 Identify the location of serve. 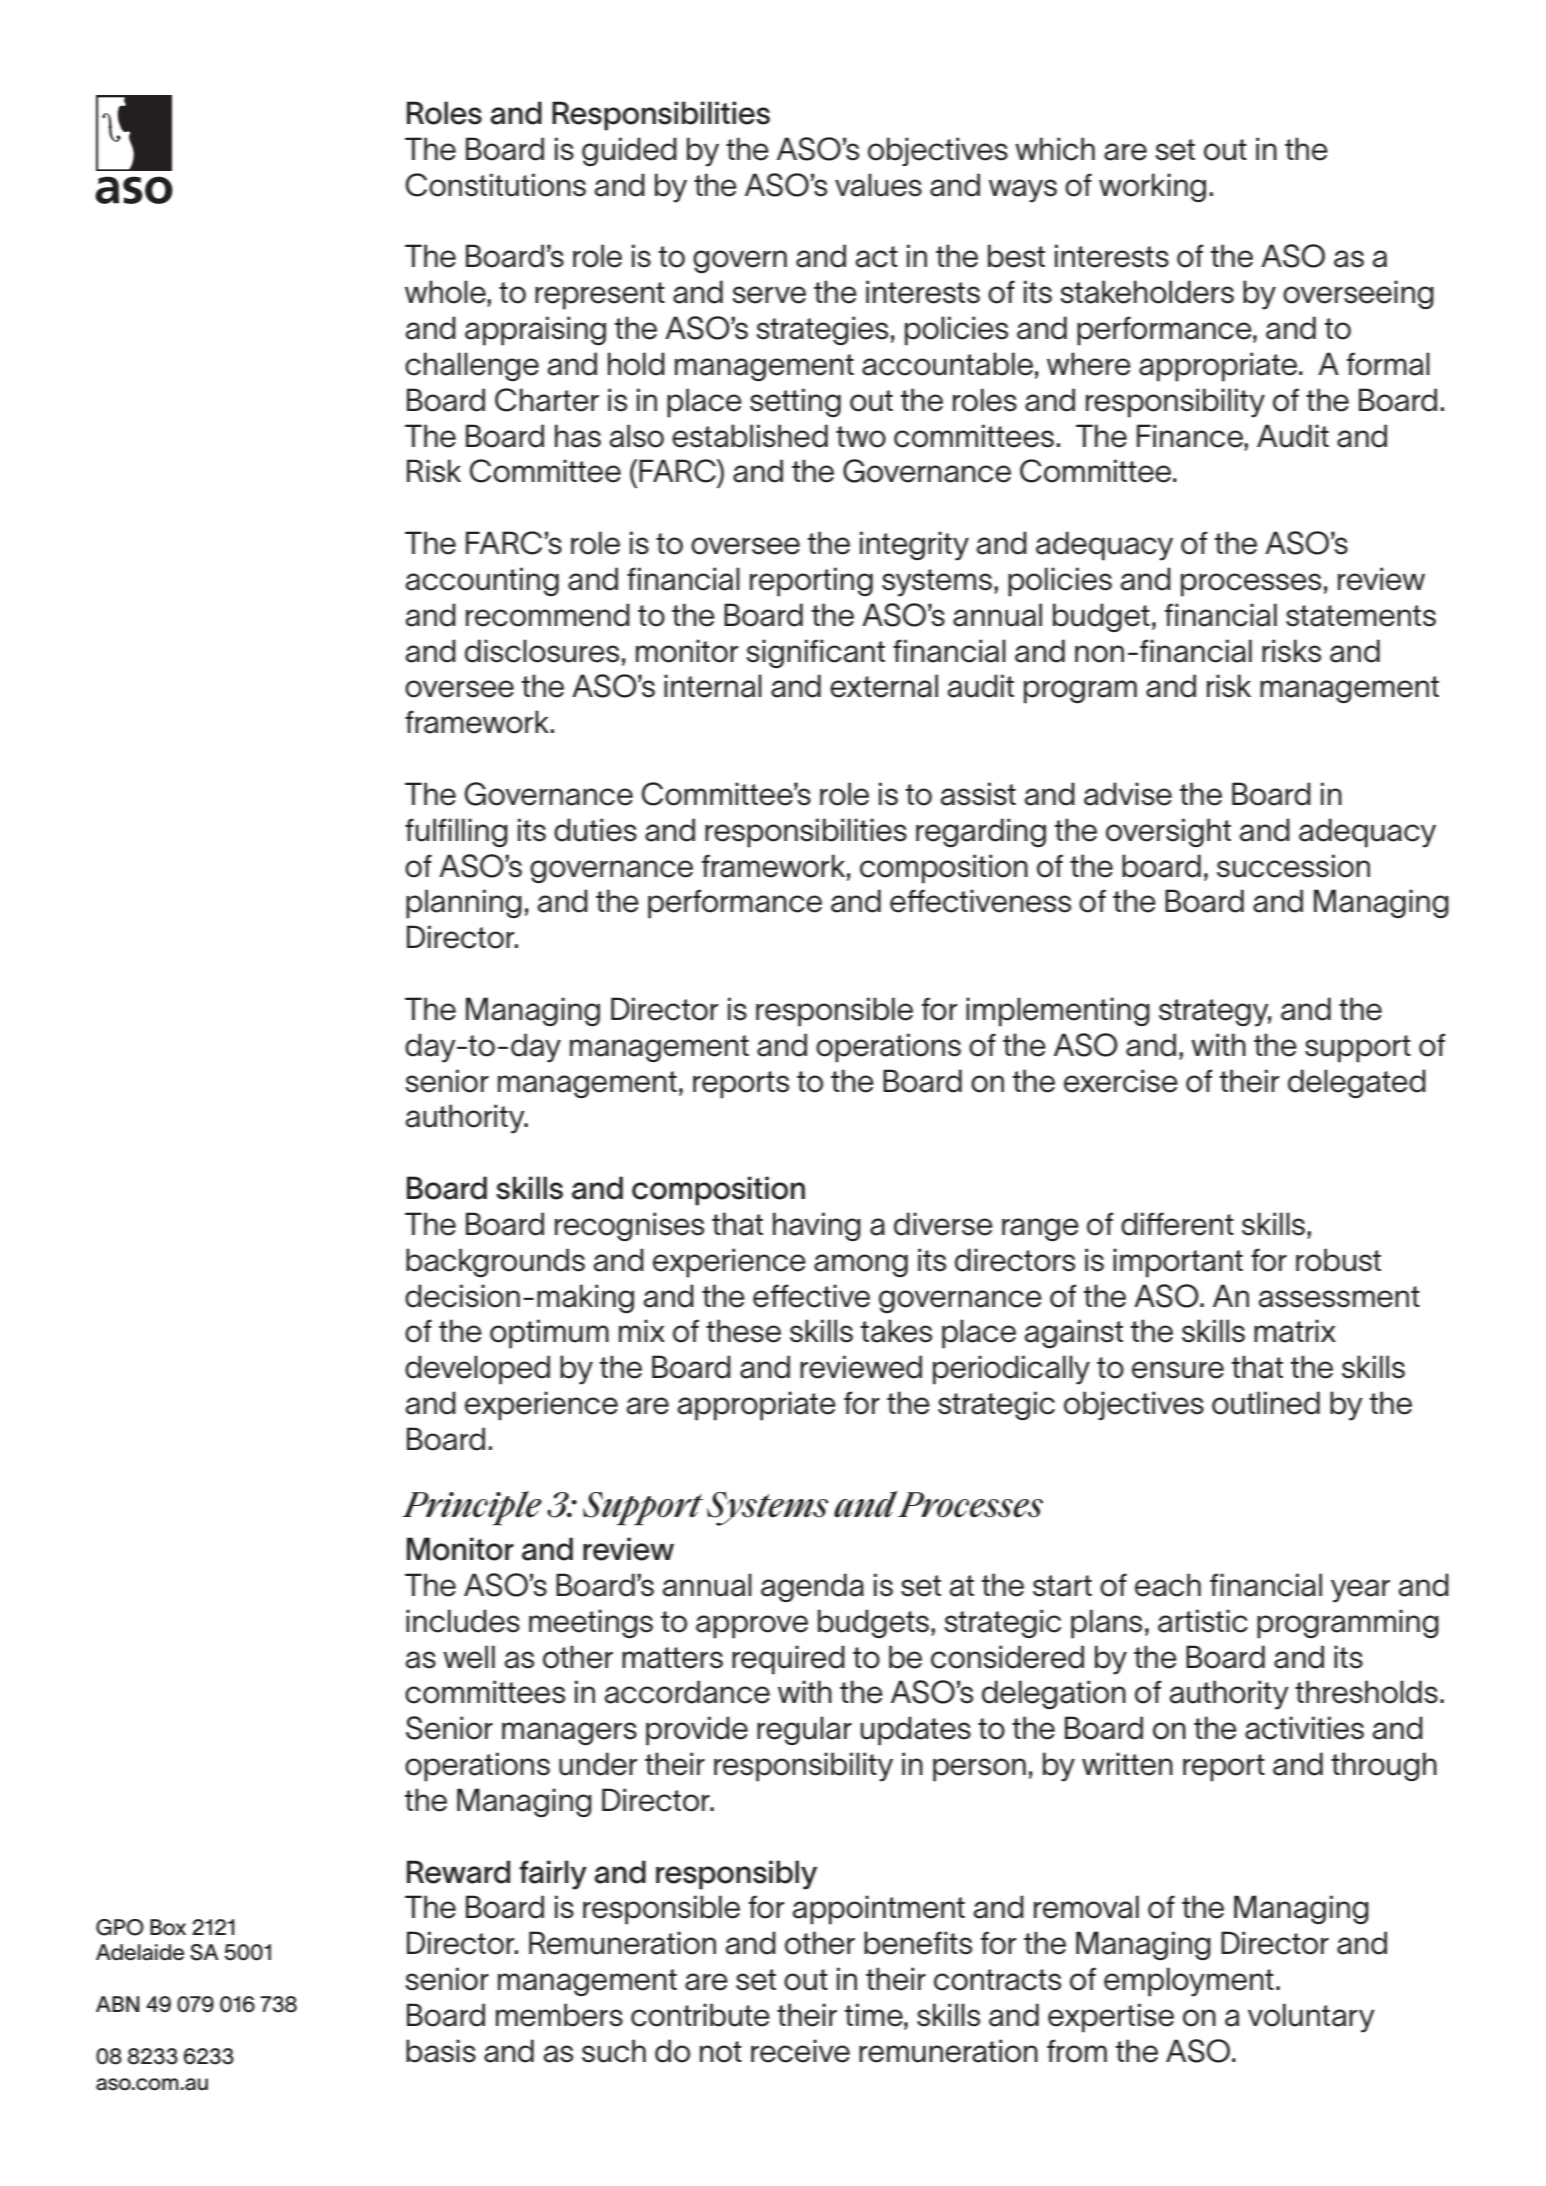
(769, 295).
